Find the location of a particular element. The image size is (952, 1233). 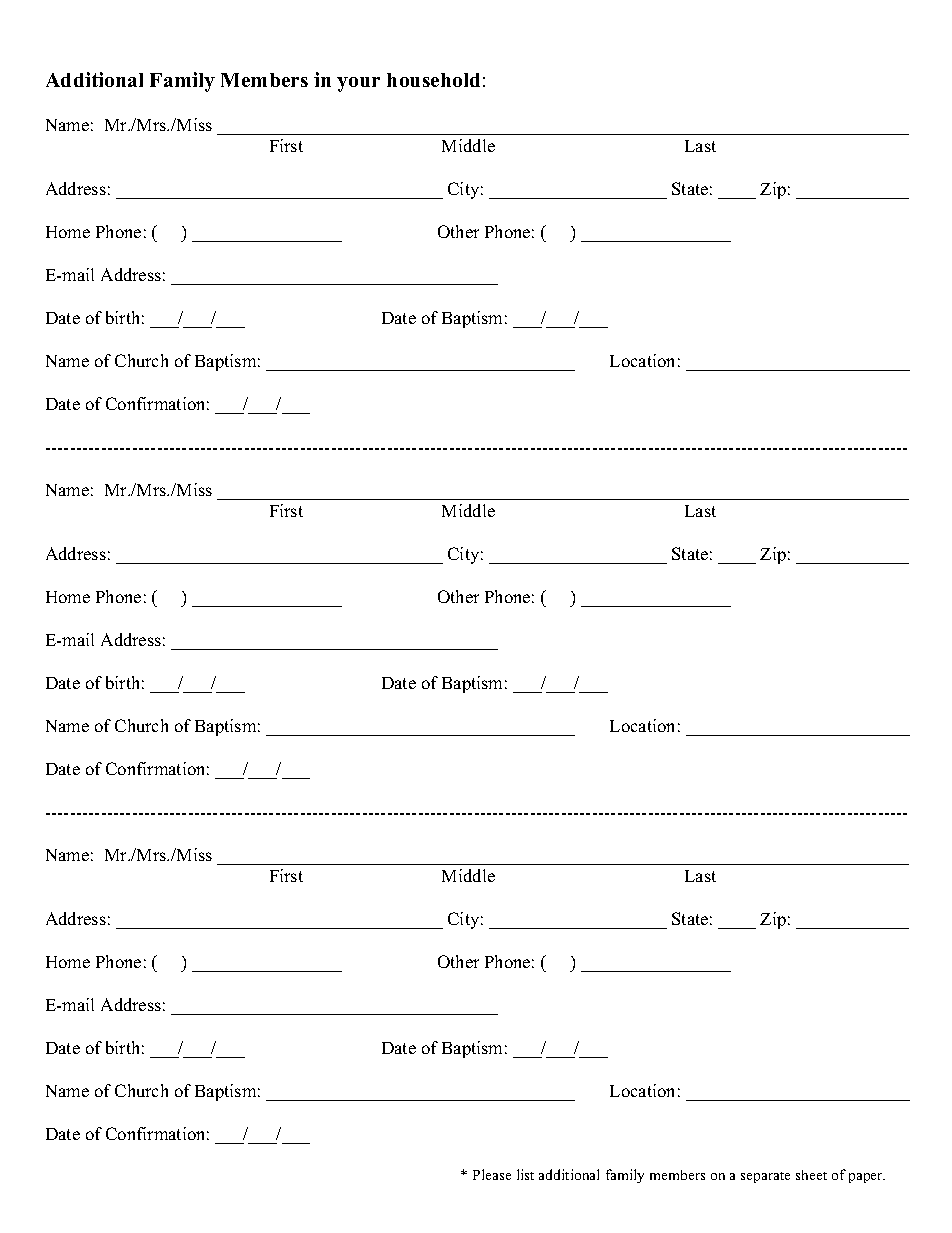

household is located at coordinates (433, 80).
